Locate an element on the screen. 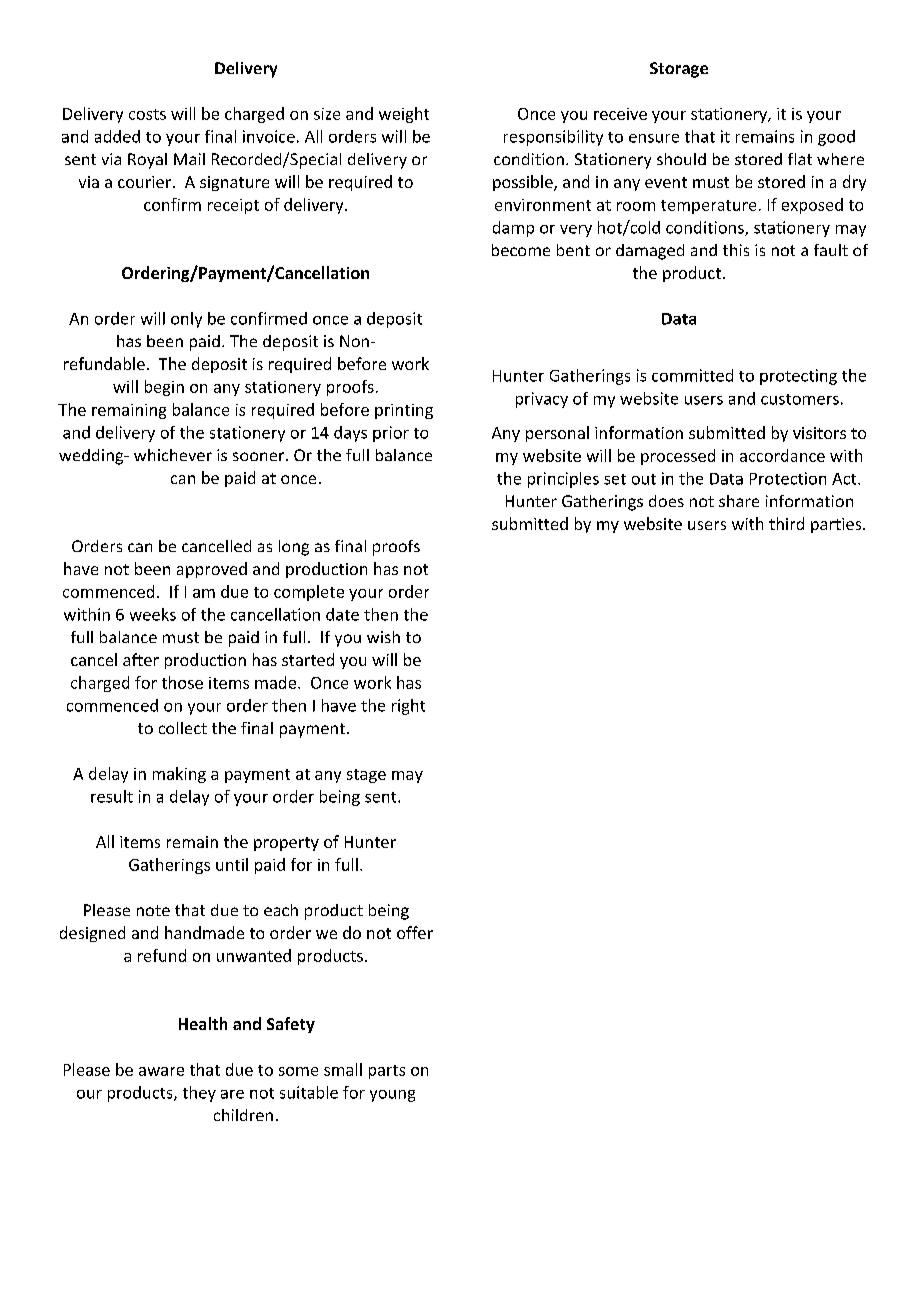 The width and height of the screenshot is (924, 1308). weight is located at coordinates (404, 115).
